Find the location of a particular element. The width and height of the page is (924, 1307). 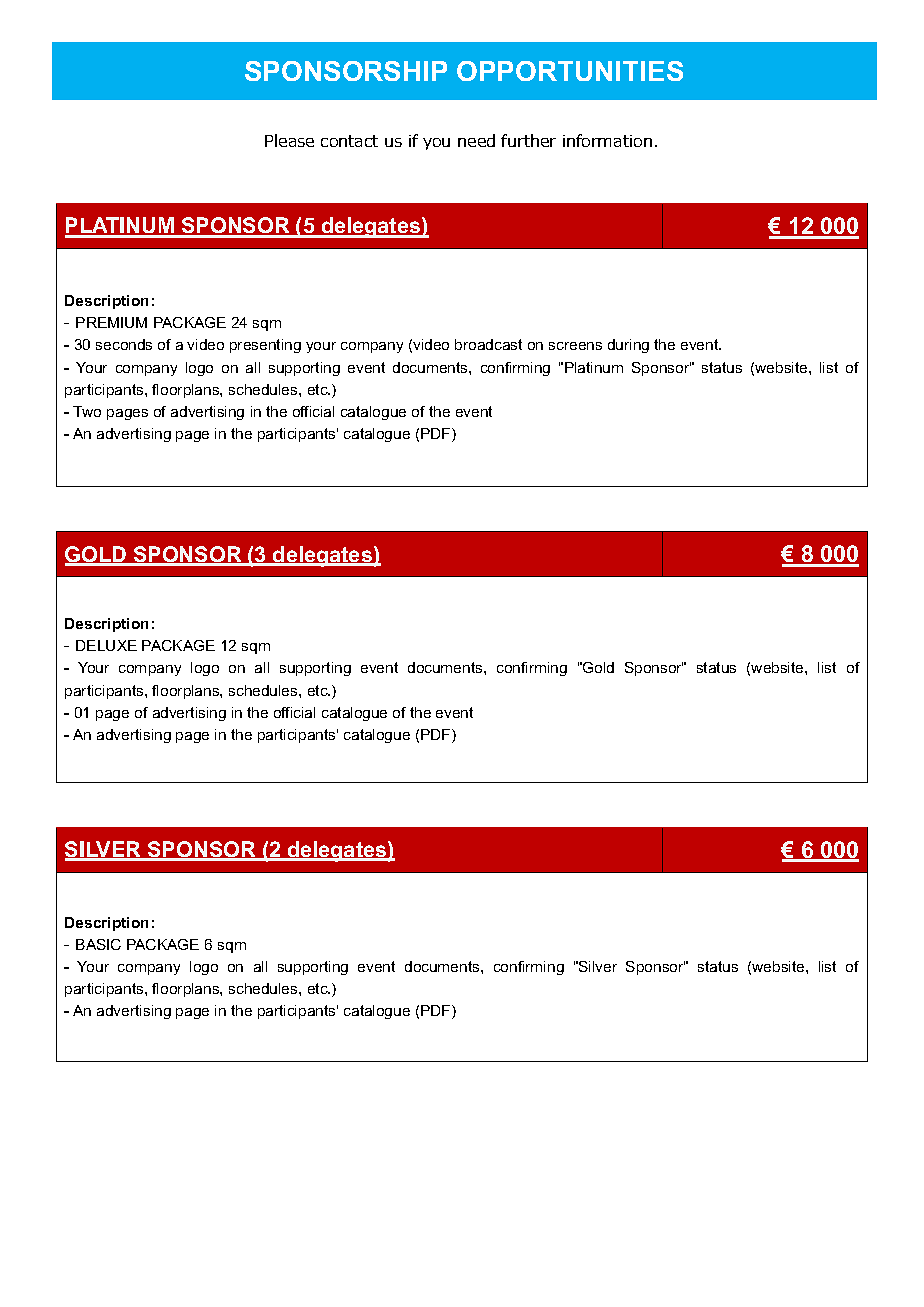

screens is located at coordinates (575, 346).
